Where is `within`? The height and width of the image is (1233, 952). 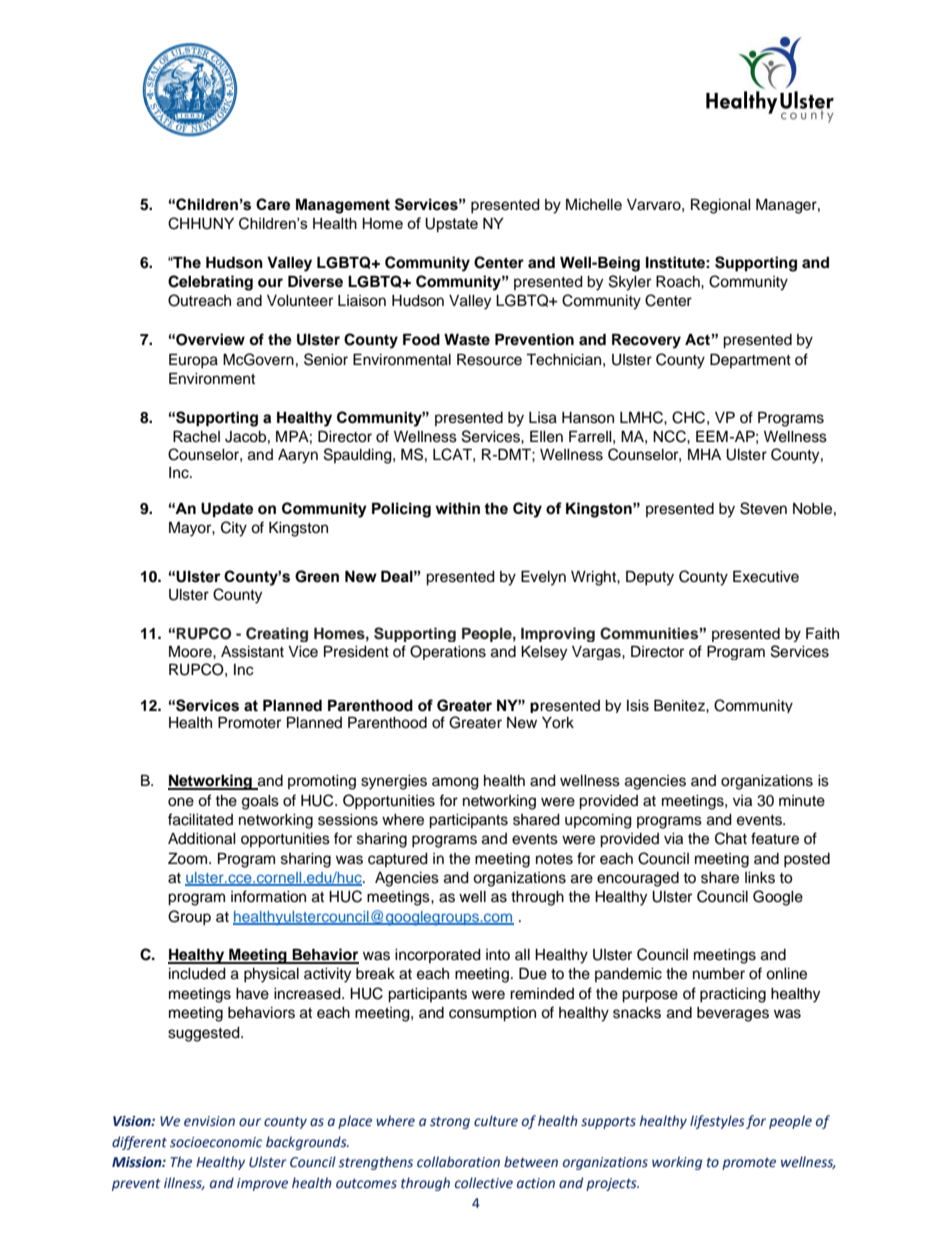
within is located at coordinates (458, 508).
